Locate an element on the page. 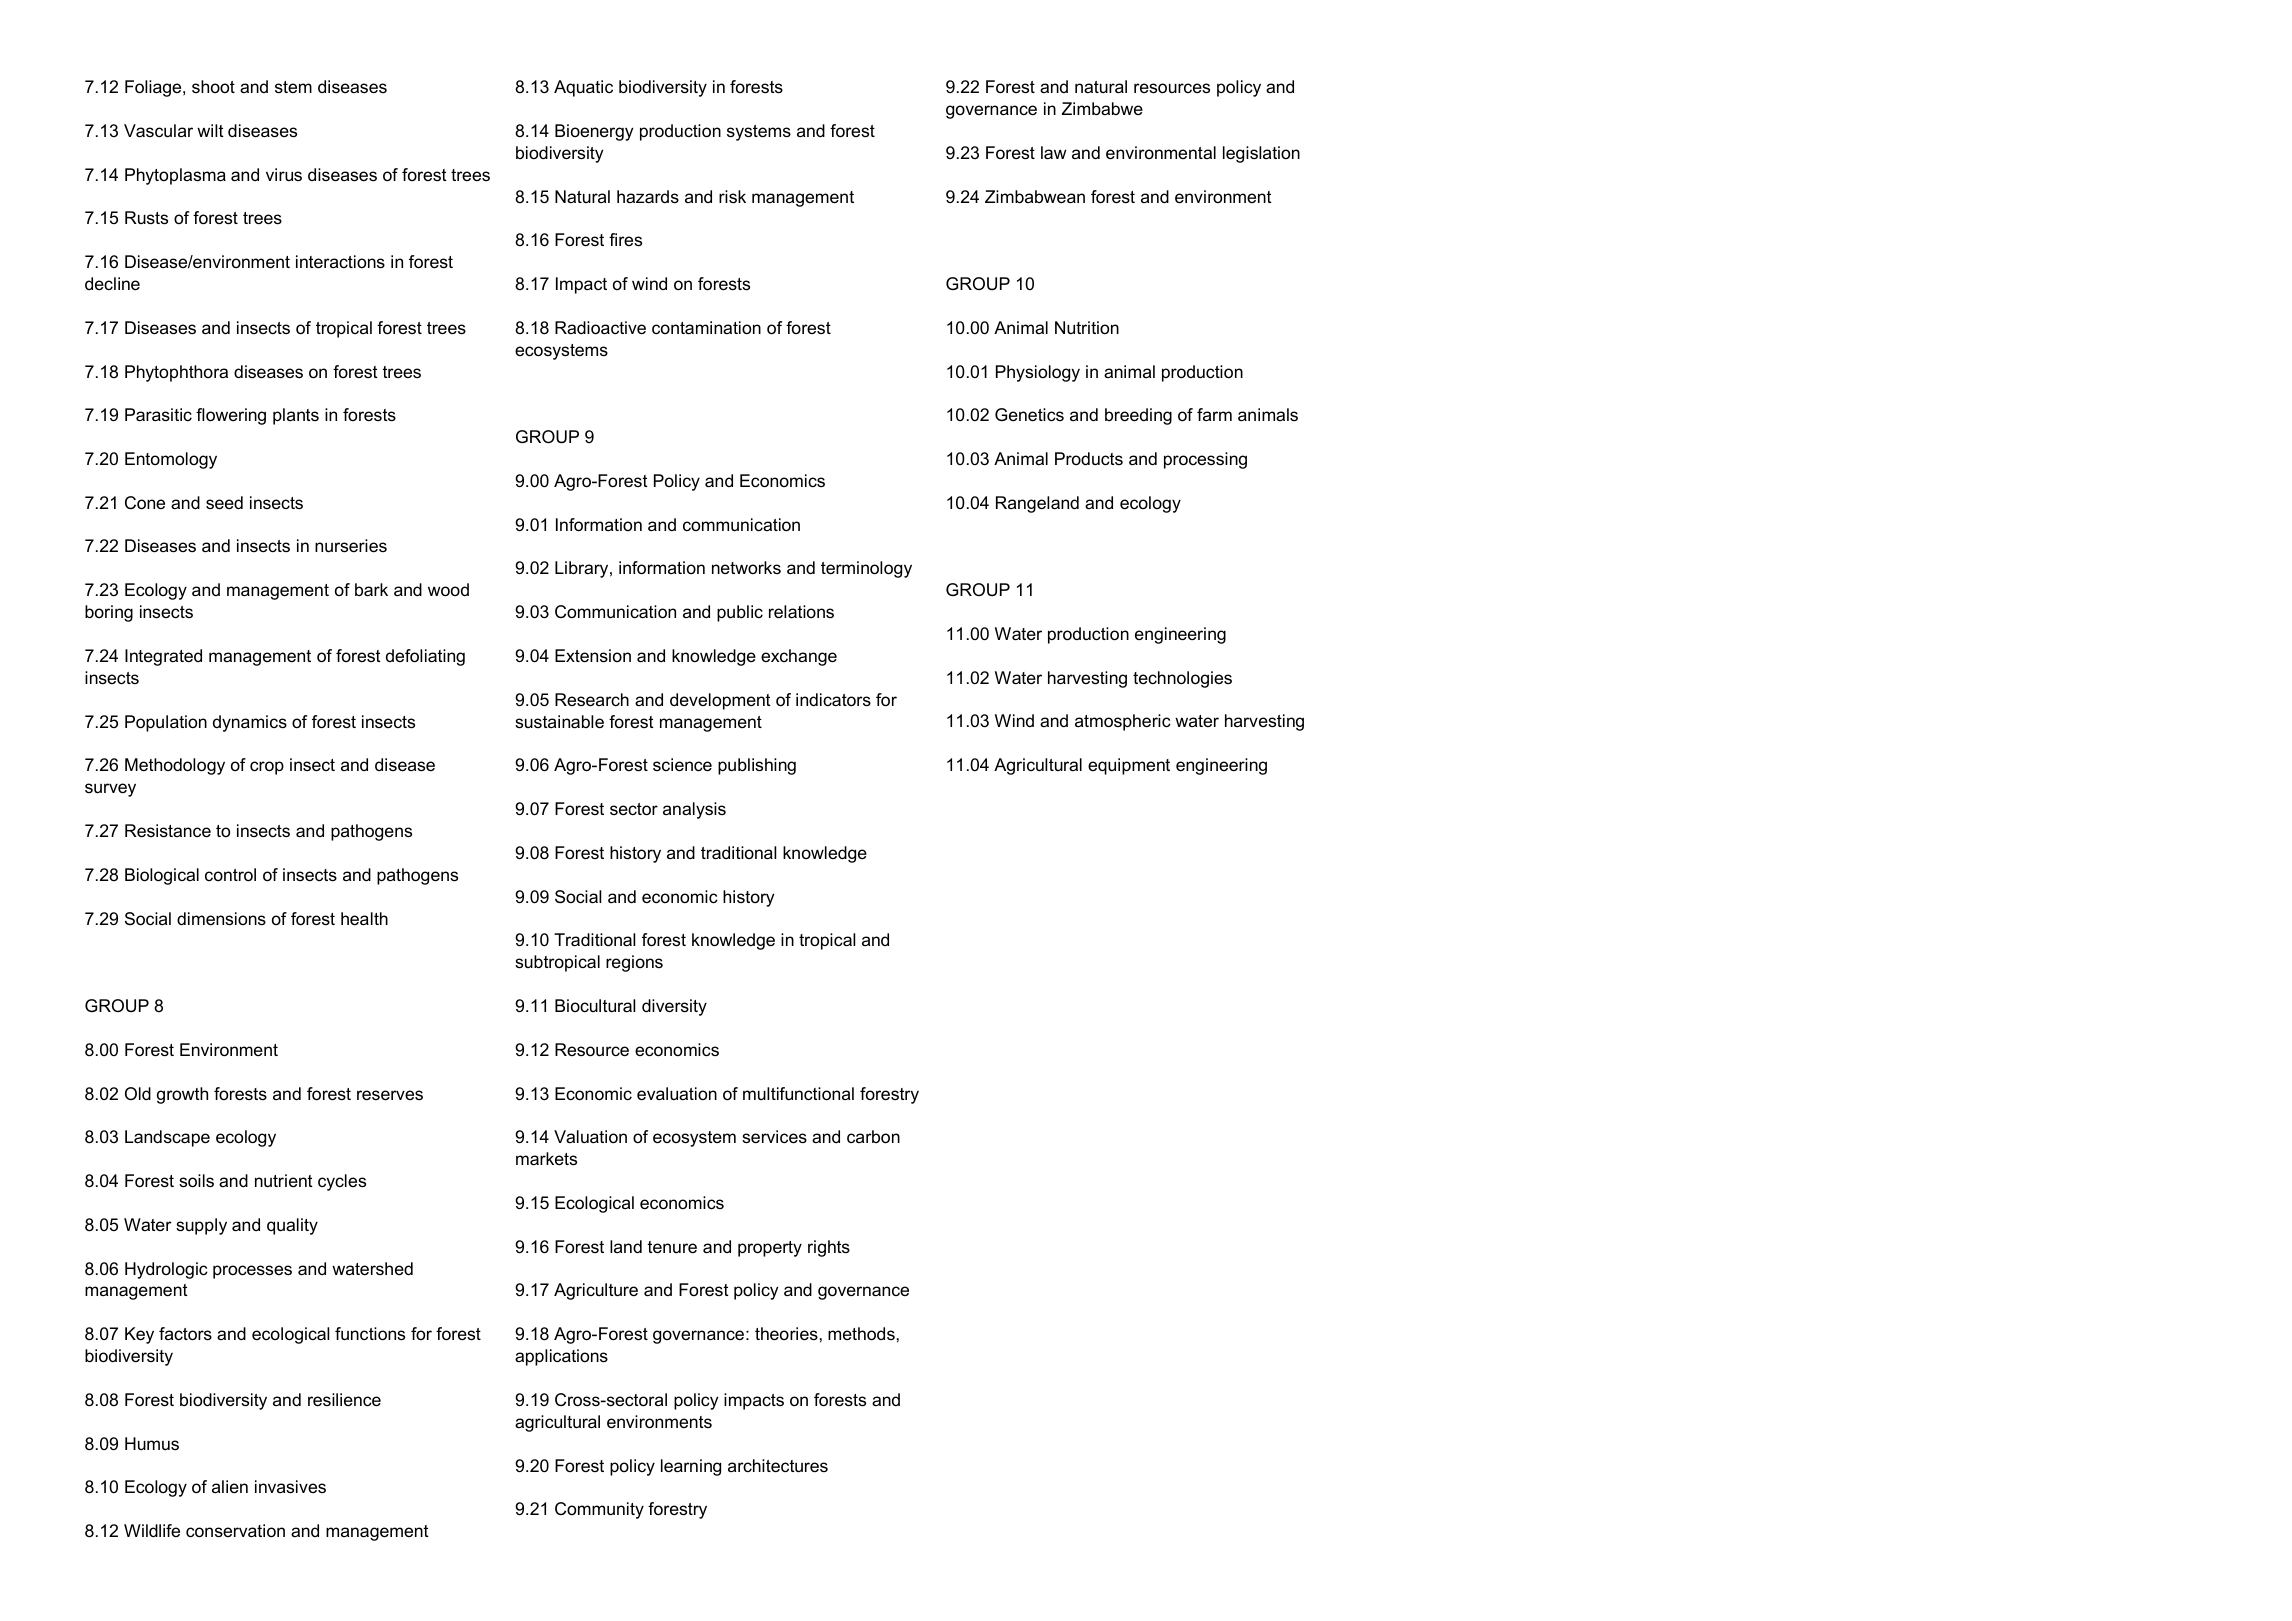 The image size is (2292, 1621). regions is located at coordinates (634, 963).
